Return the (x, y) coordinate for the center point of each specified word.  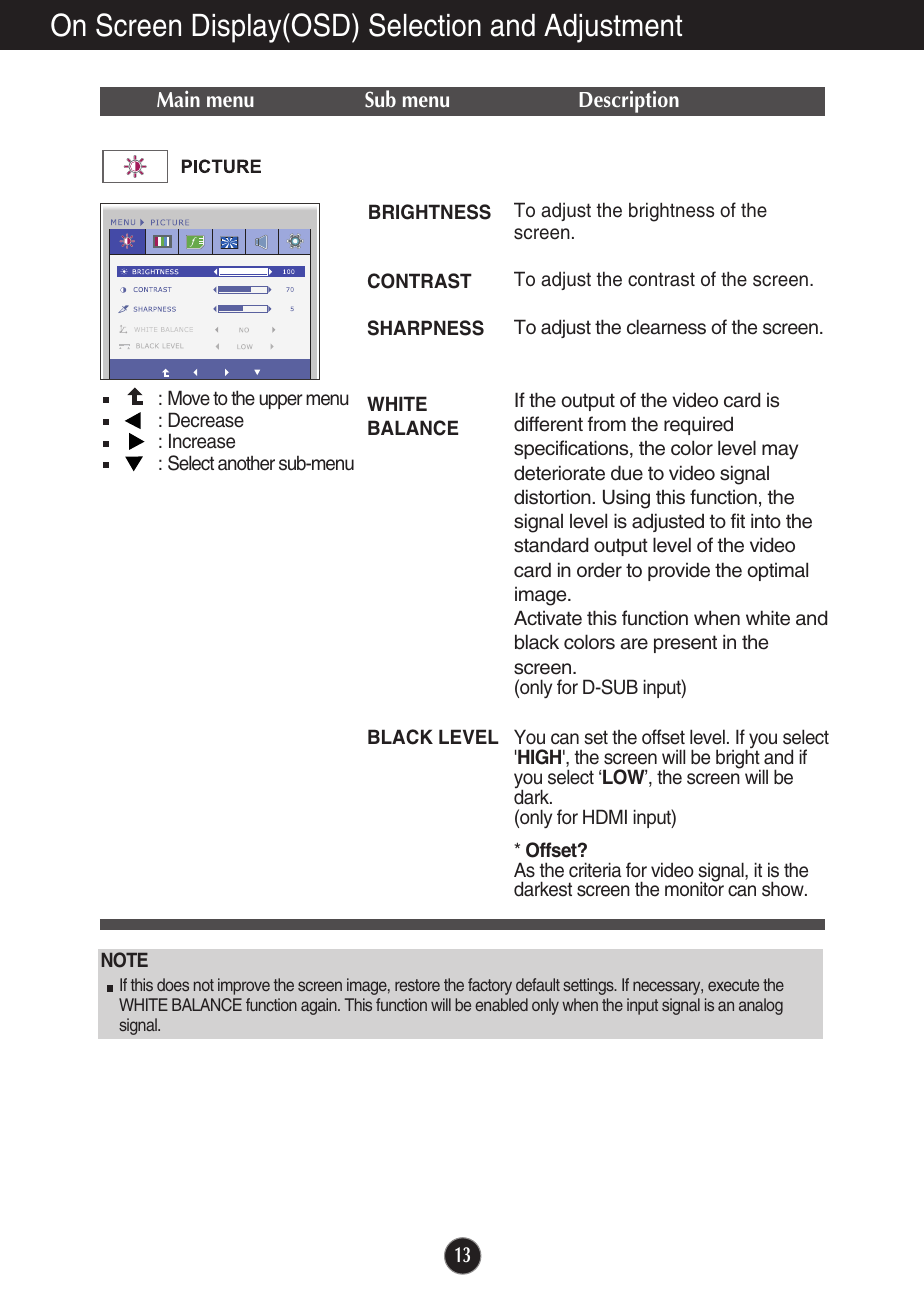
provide (679, 571)
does (173, 984)
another (246, 463)
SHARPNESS (426, 328)
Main (178, 98)
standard (551, 545)
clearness (666, 327)
